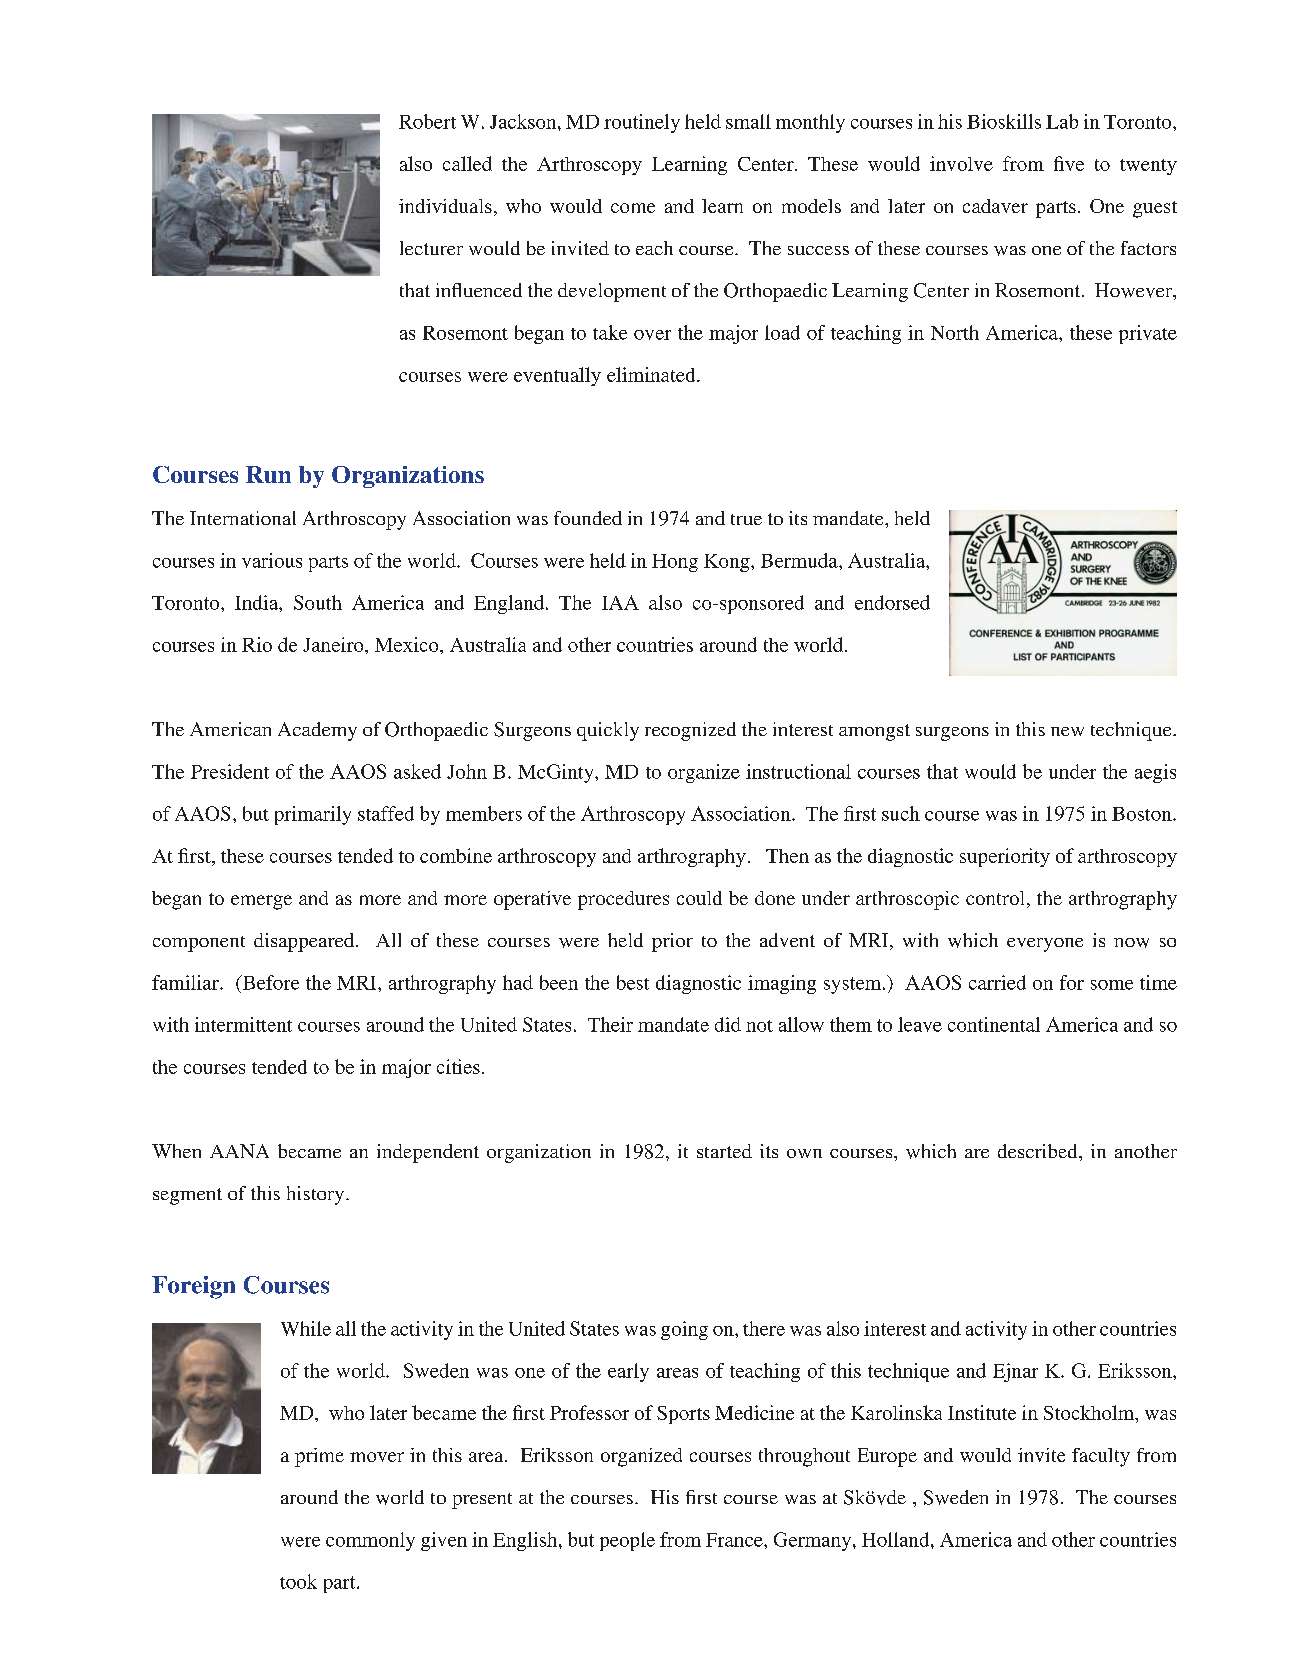  What do you see at coordinates (642, 123) in the page?
I see `routinely` at bounding box center [642, 123].
